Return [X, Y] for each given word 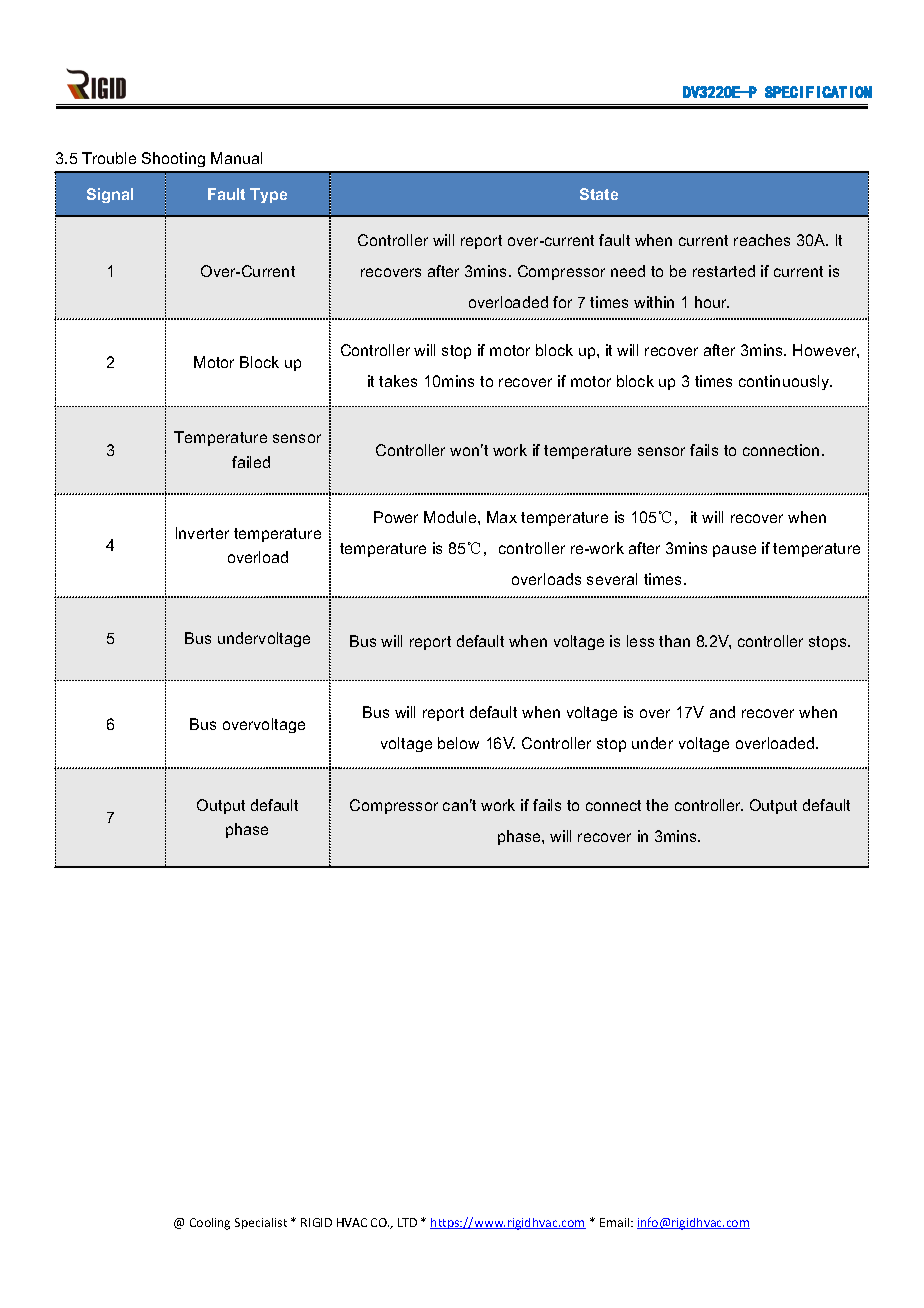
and [722, 712]
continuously [785, 382]
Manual [236, 158]
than [674, 641]
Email [616, 1222]
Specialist [261, 1223]
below [458, 743]
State [599, 194]
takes [398, 381]
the [657, 805]
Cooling [210, 1224]
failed [251, 462]
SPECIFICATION [818, 92]
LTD [407, 1222]
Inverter [202, 533]
